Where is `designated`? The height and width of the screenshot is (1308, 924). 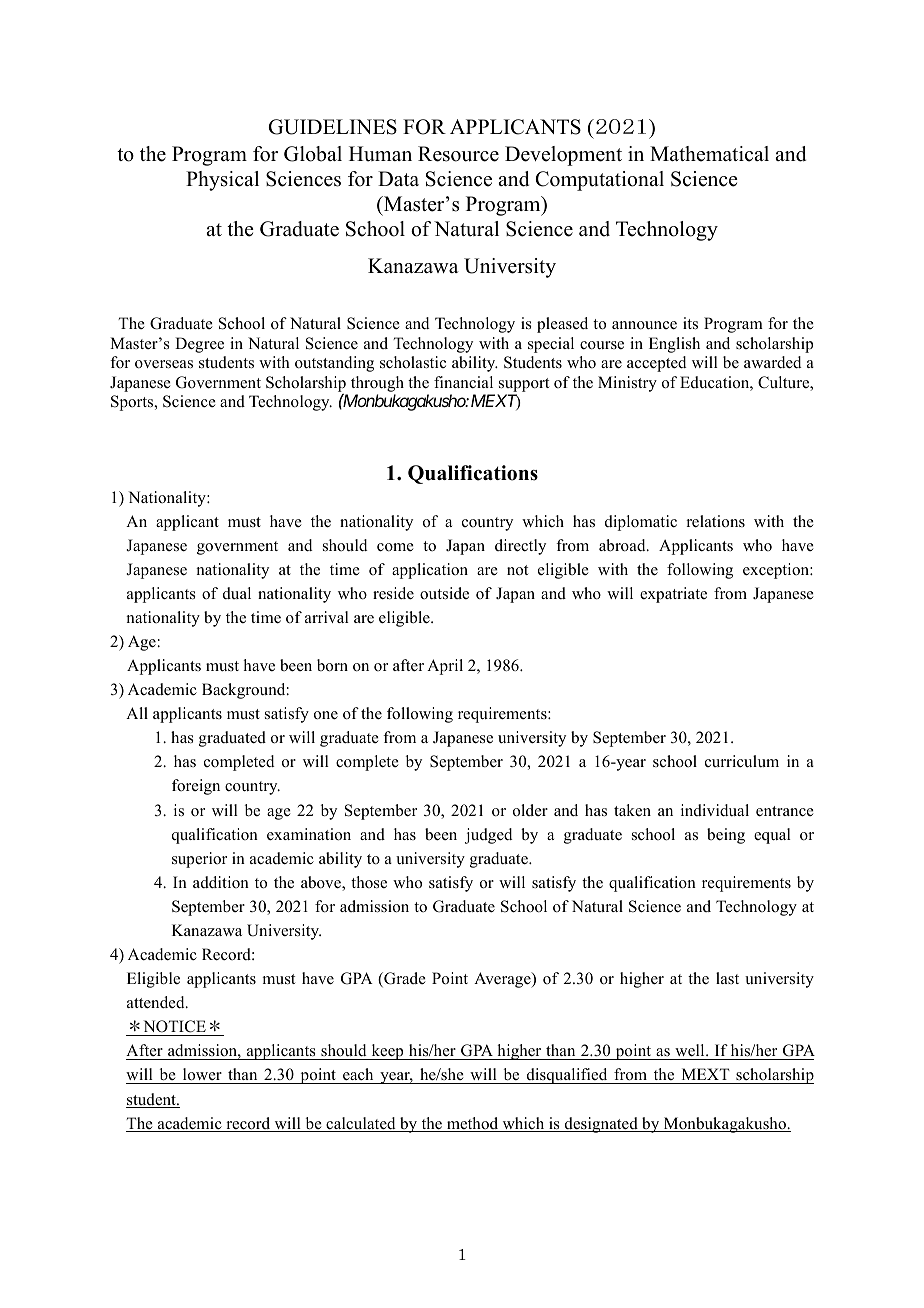
designated is located at coordinates (601, 1125).
